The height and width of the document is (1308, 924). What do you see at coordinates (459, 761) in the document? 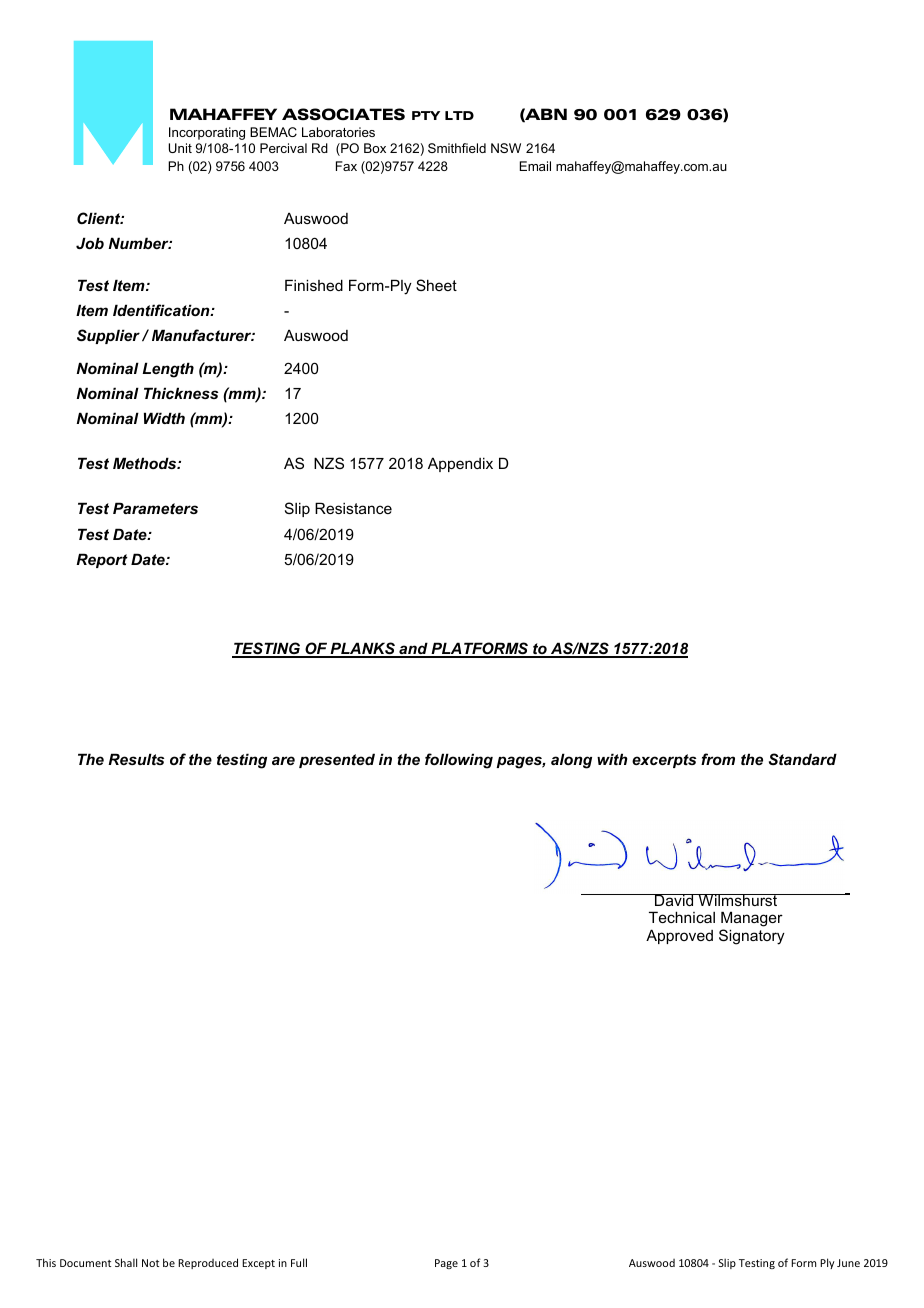
I see `following` at bounding box center [459, 761].
